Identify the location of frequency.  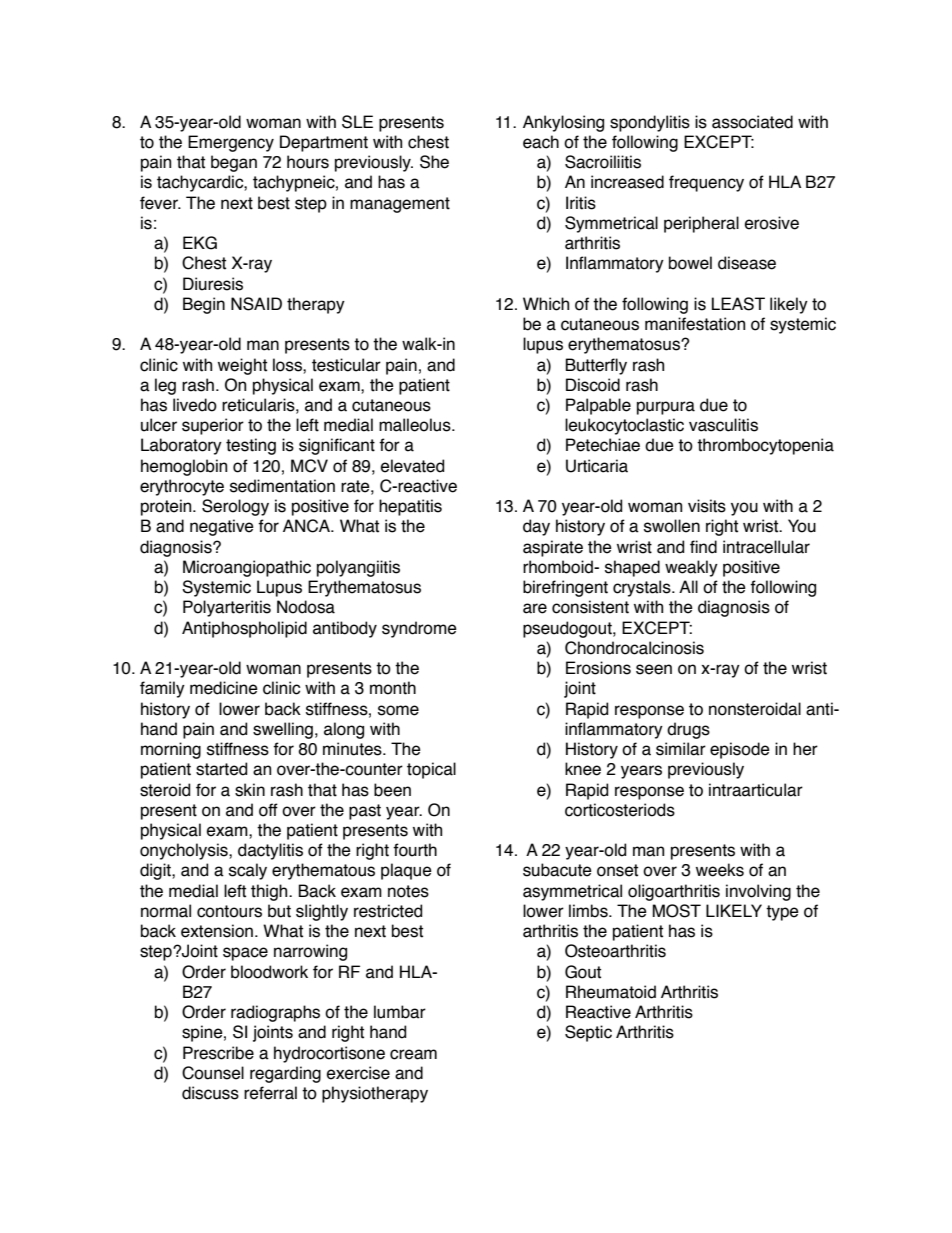
(706, 183).
